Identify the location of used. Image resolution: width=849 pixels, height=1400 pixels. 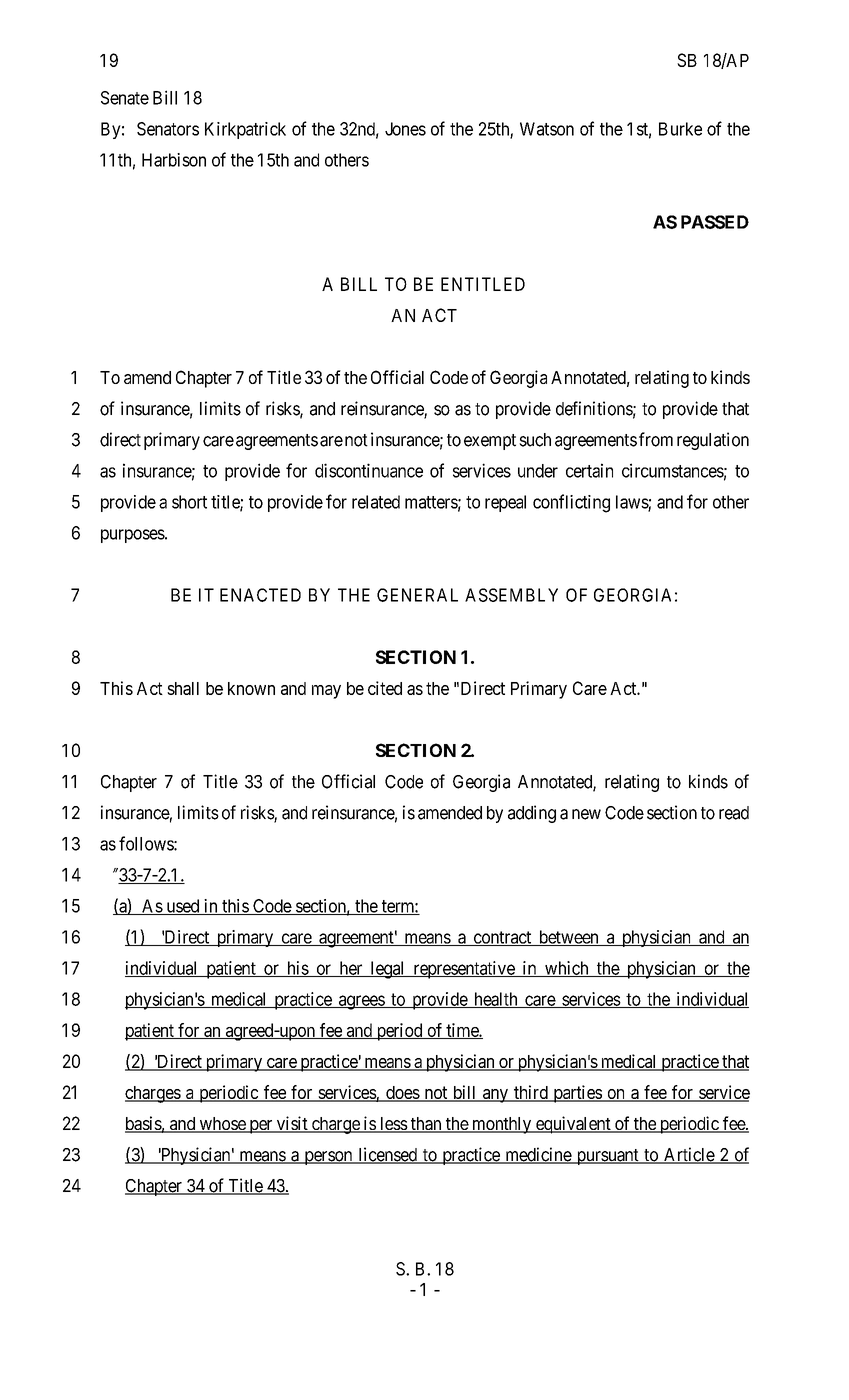
(183, 907).
